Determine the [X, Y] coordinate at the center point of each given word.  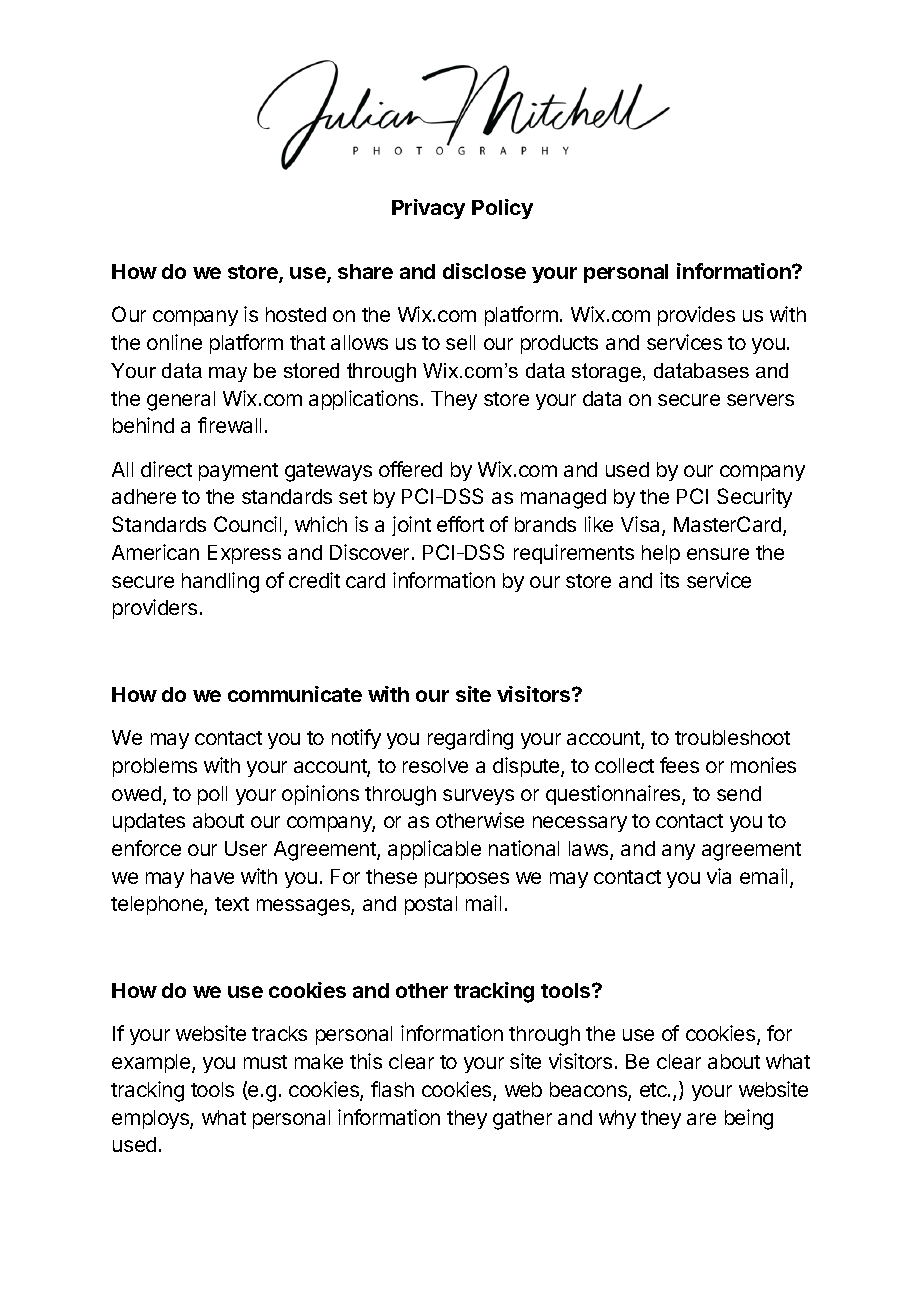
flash [392, 1089]
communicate [295, 694]
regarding [470, 739]
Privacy [428, 209]
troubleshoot [732, 737]
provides [696, 316]
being [749, 1119]
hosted [296, 314]
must [265, 1062]
